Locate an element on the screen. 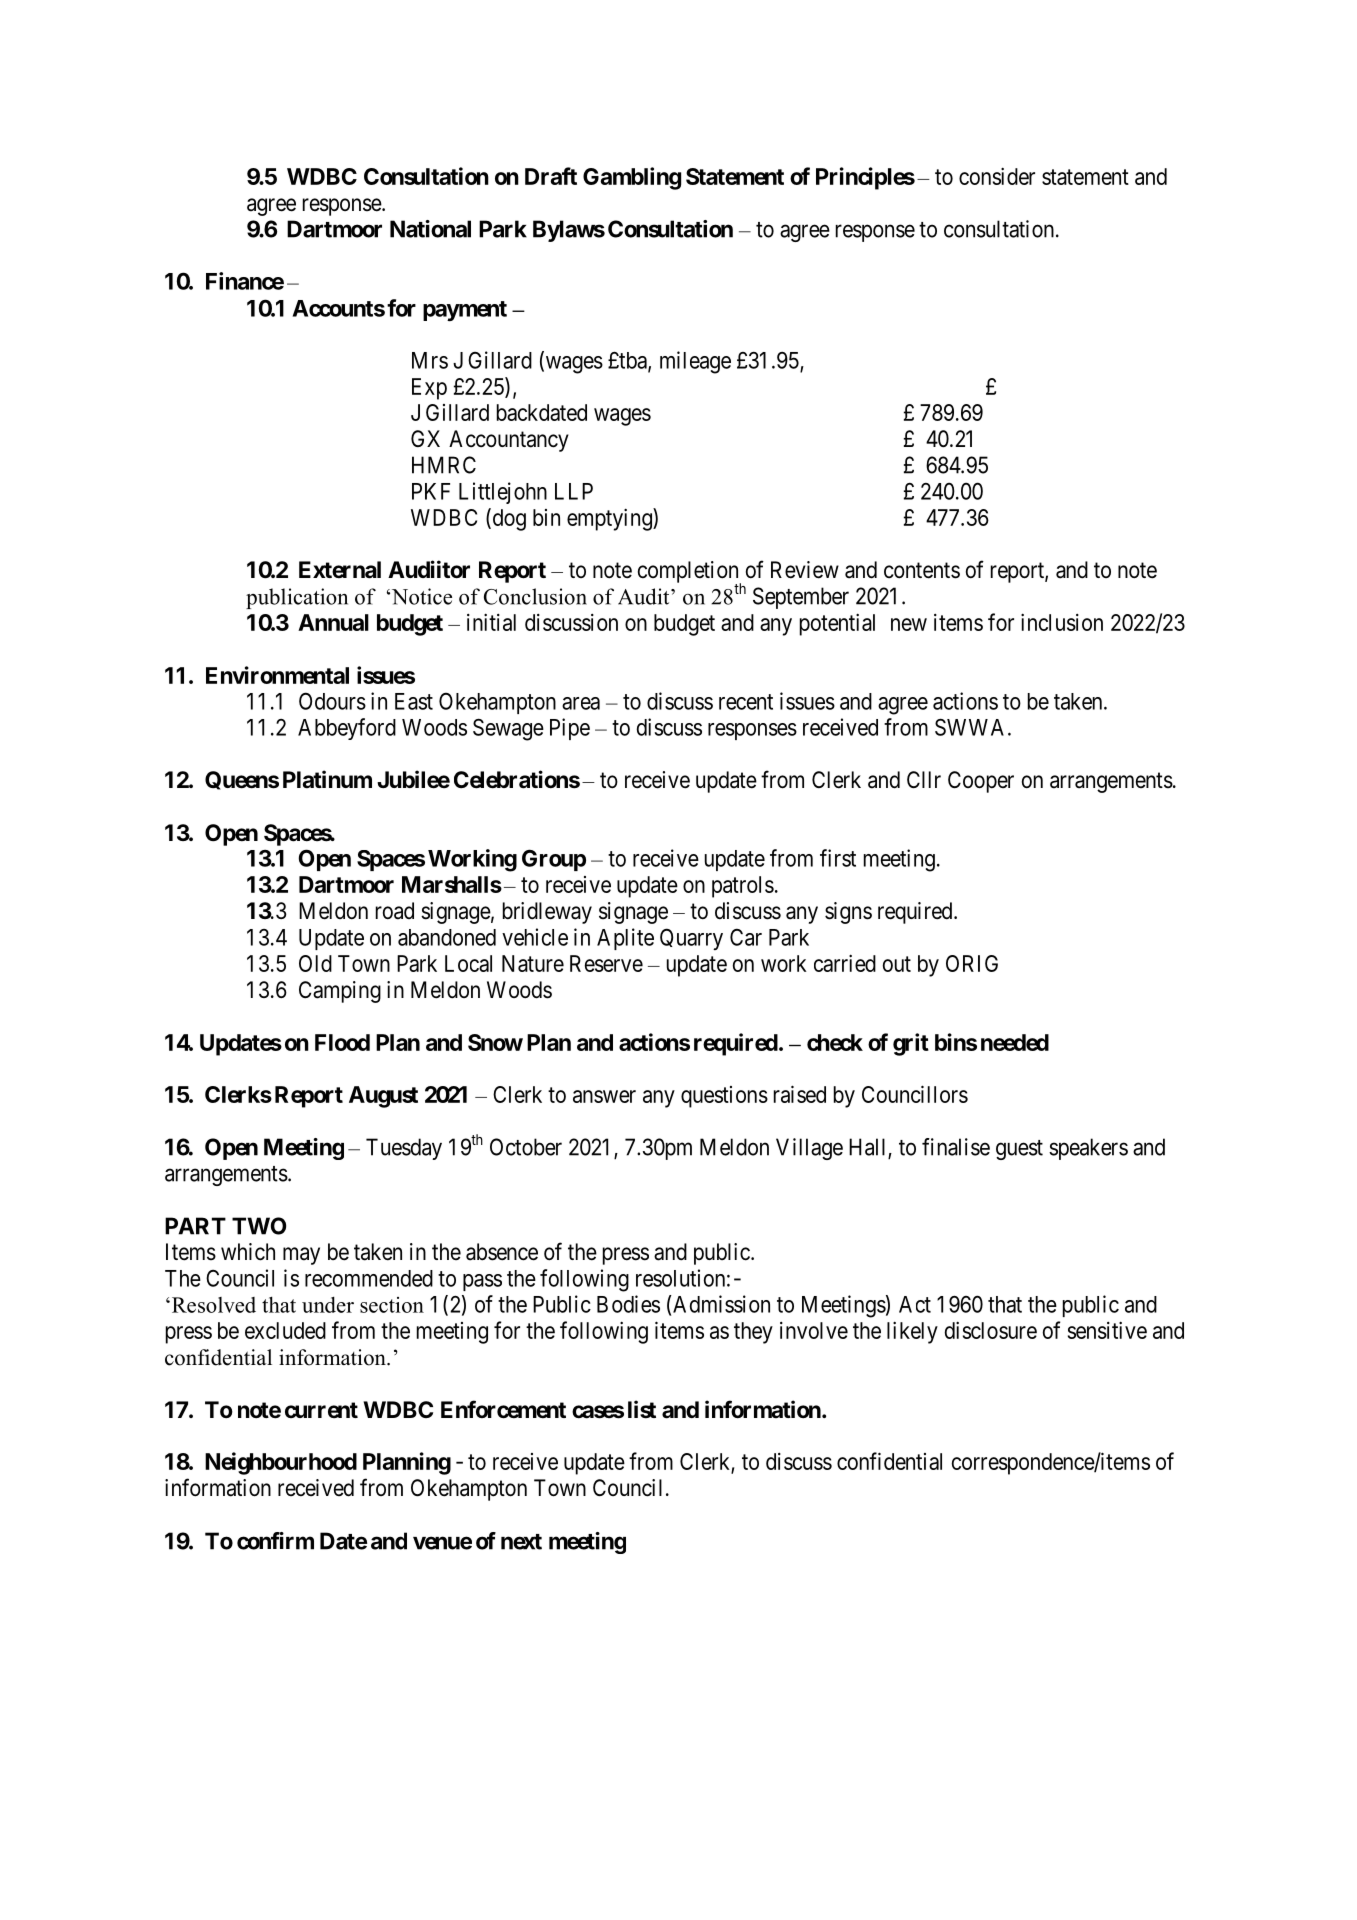  list is located at coordinates (642, 1409).
